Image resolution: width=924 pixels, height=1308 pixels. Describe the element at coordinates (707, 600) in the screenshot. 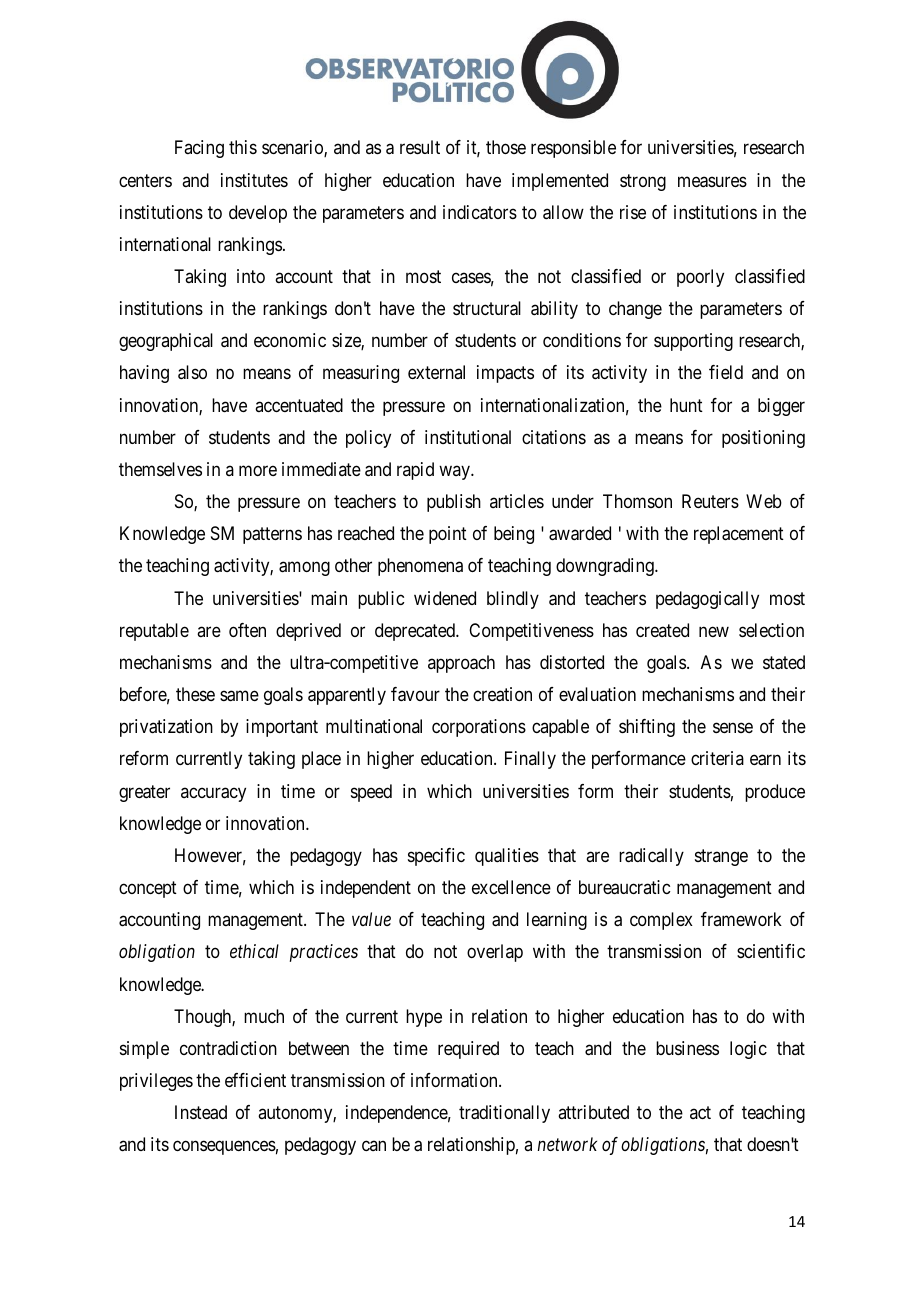

I see `pedagogically` at that location.
